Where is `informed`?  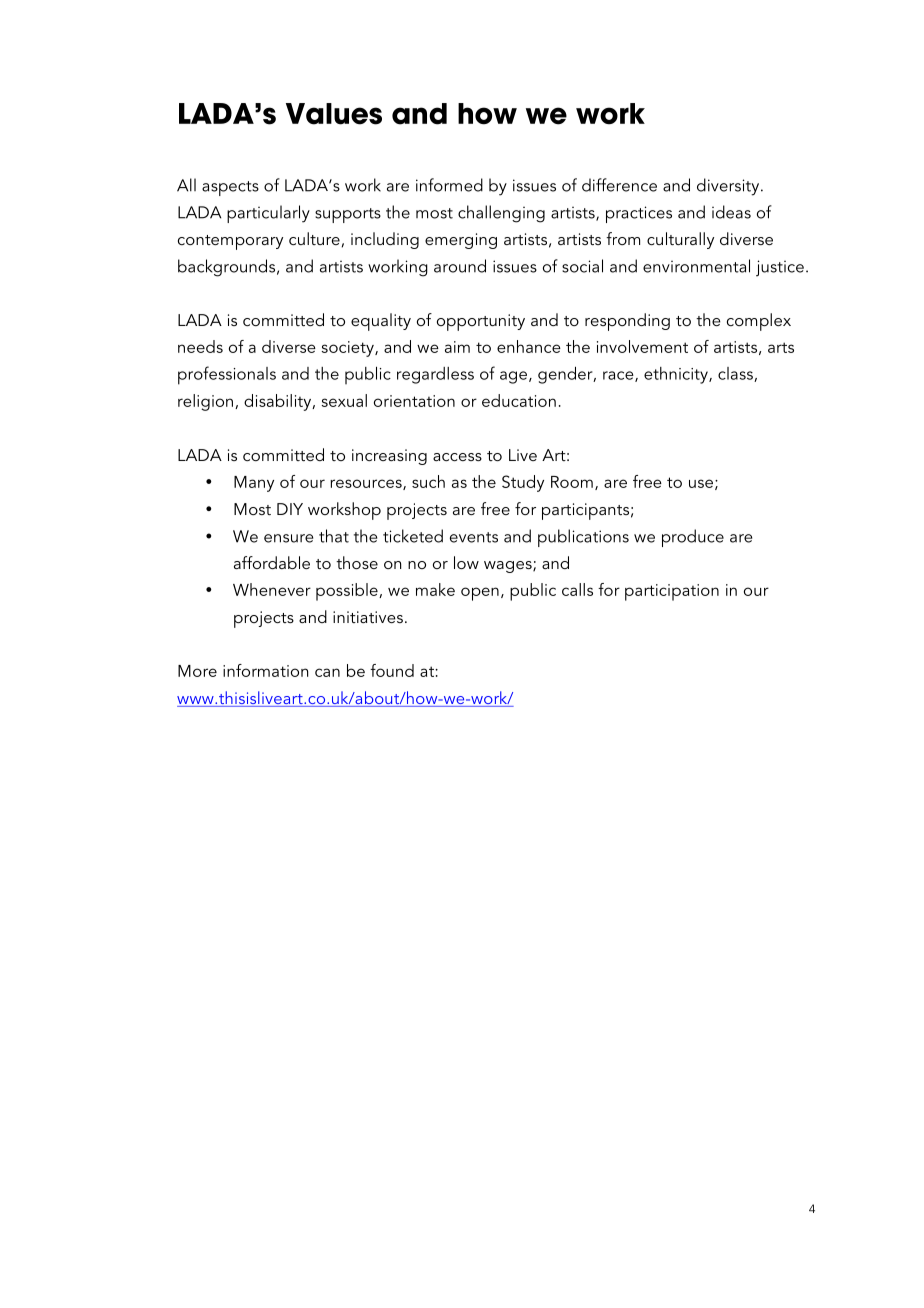
informed is located at coordinates (449, 185).
